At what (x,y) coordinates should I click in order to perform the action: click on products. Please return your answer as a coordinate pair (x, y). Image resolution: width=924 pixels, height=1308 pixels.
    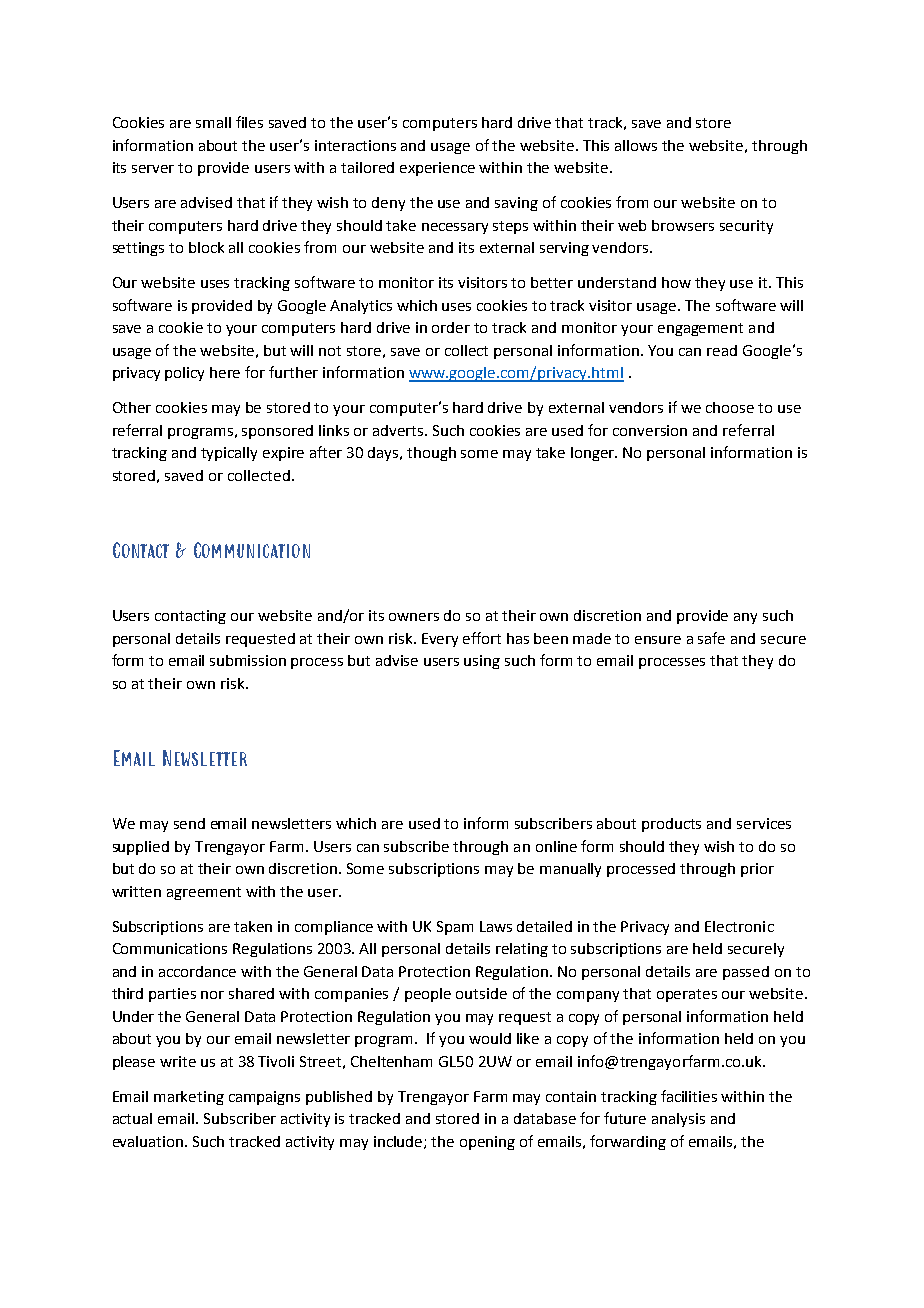
    Looking at the image, I should click on (671, 825).
